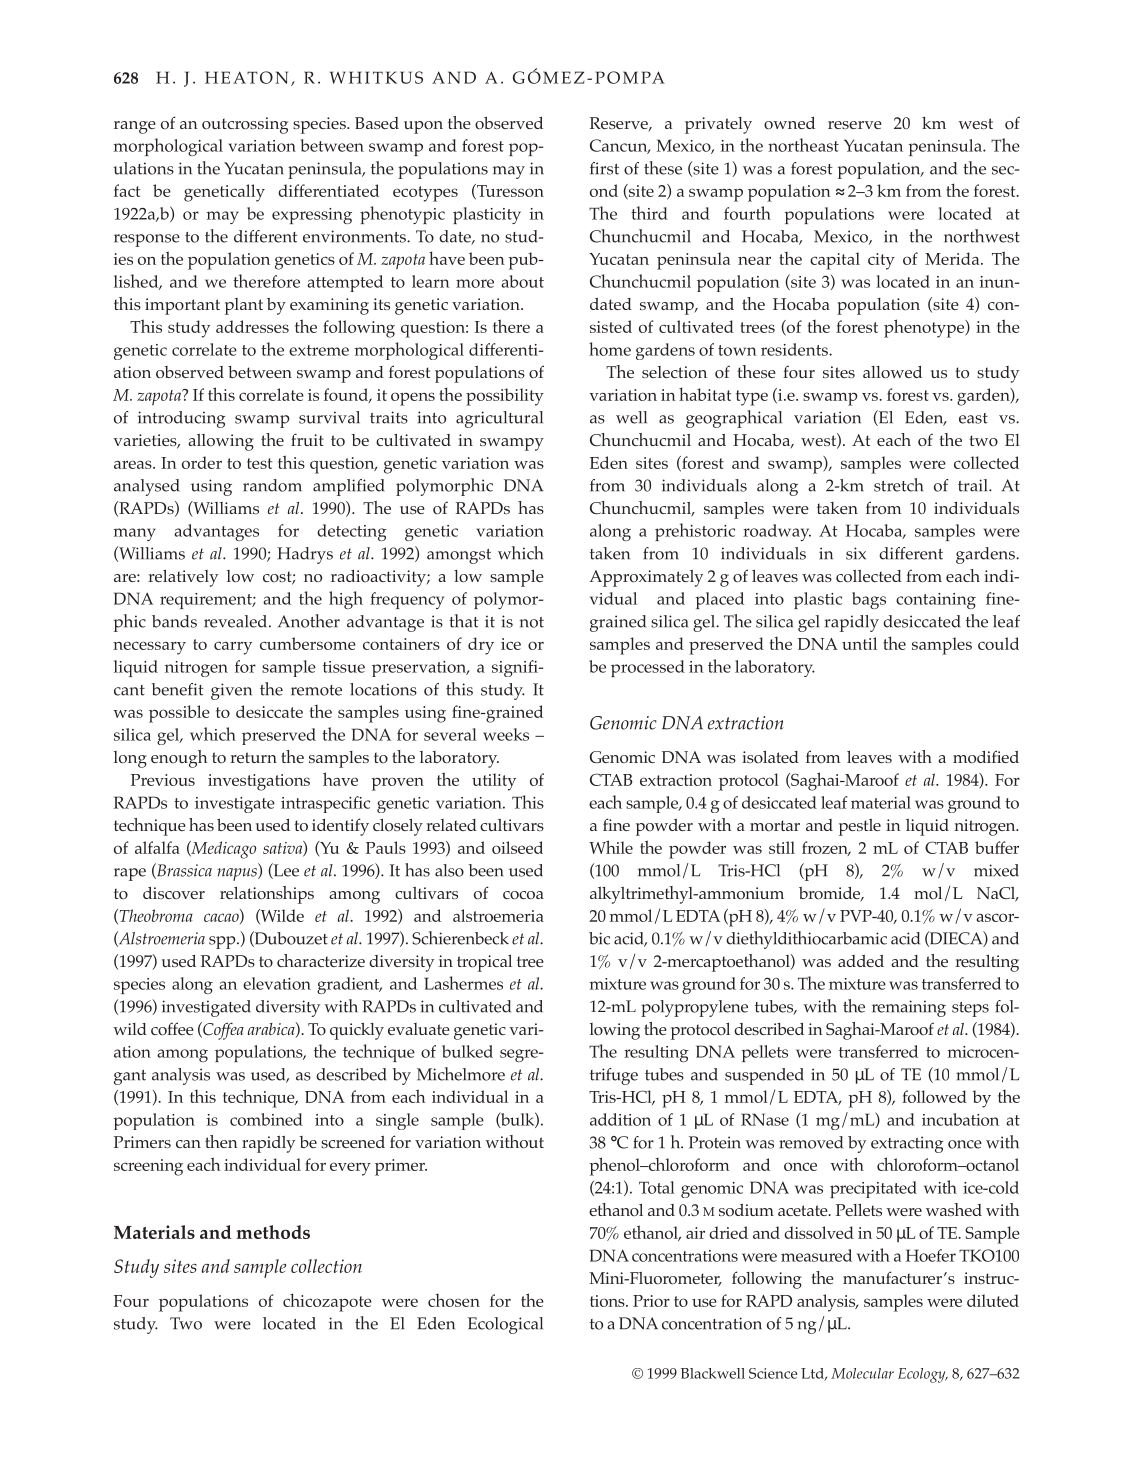  What do you see at coordinates (312, 216) in the screenshot?
I see `expressing` at bounding box center [312, 216].
